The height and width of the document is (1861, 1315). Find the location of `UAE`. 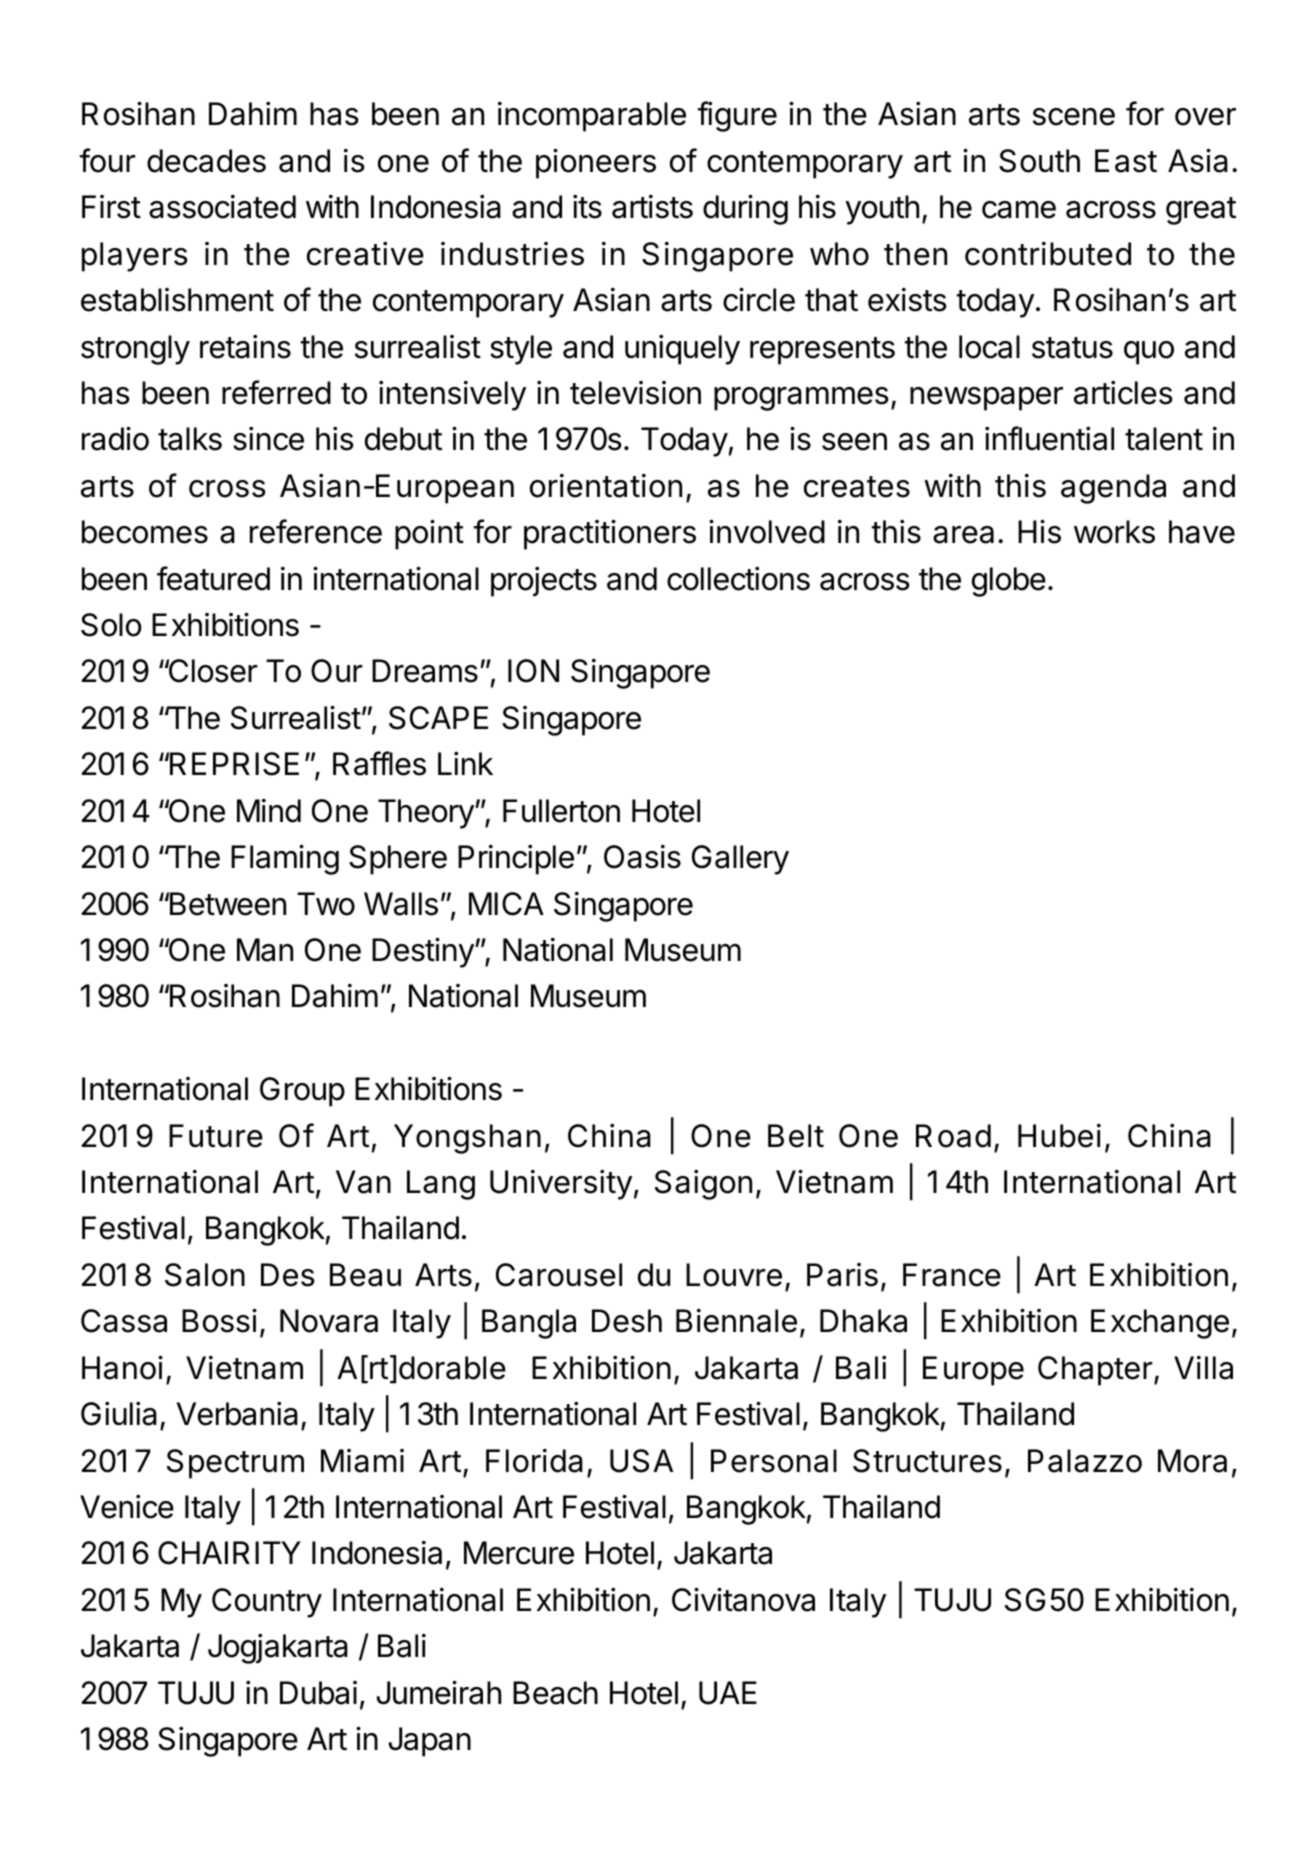

UAE is located at coordinates (728, 1693).
